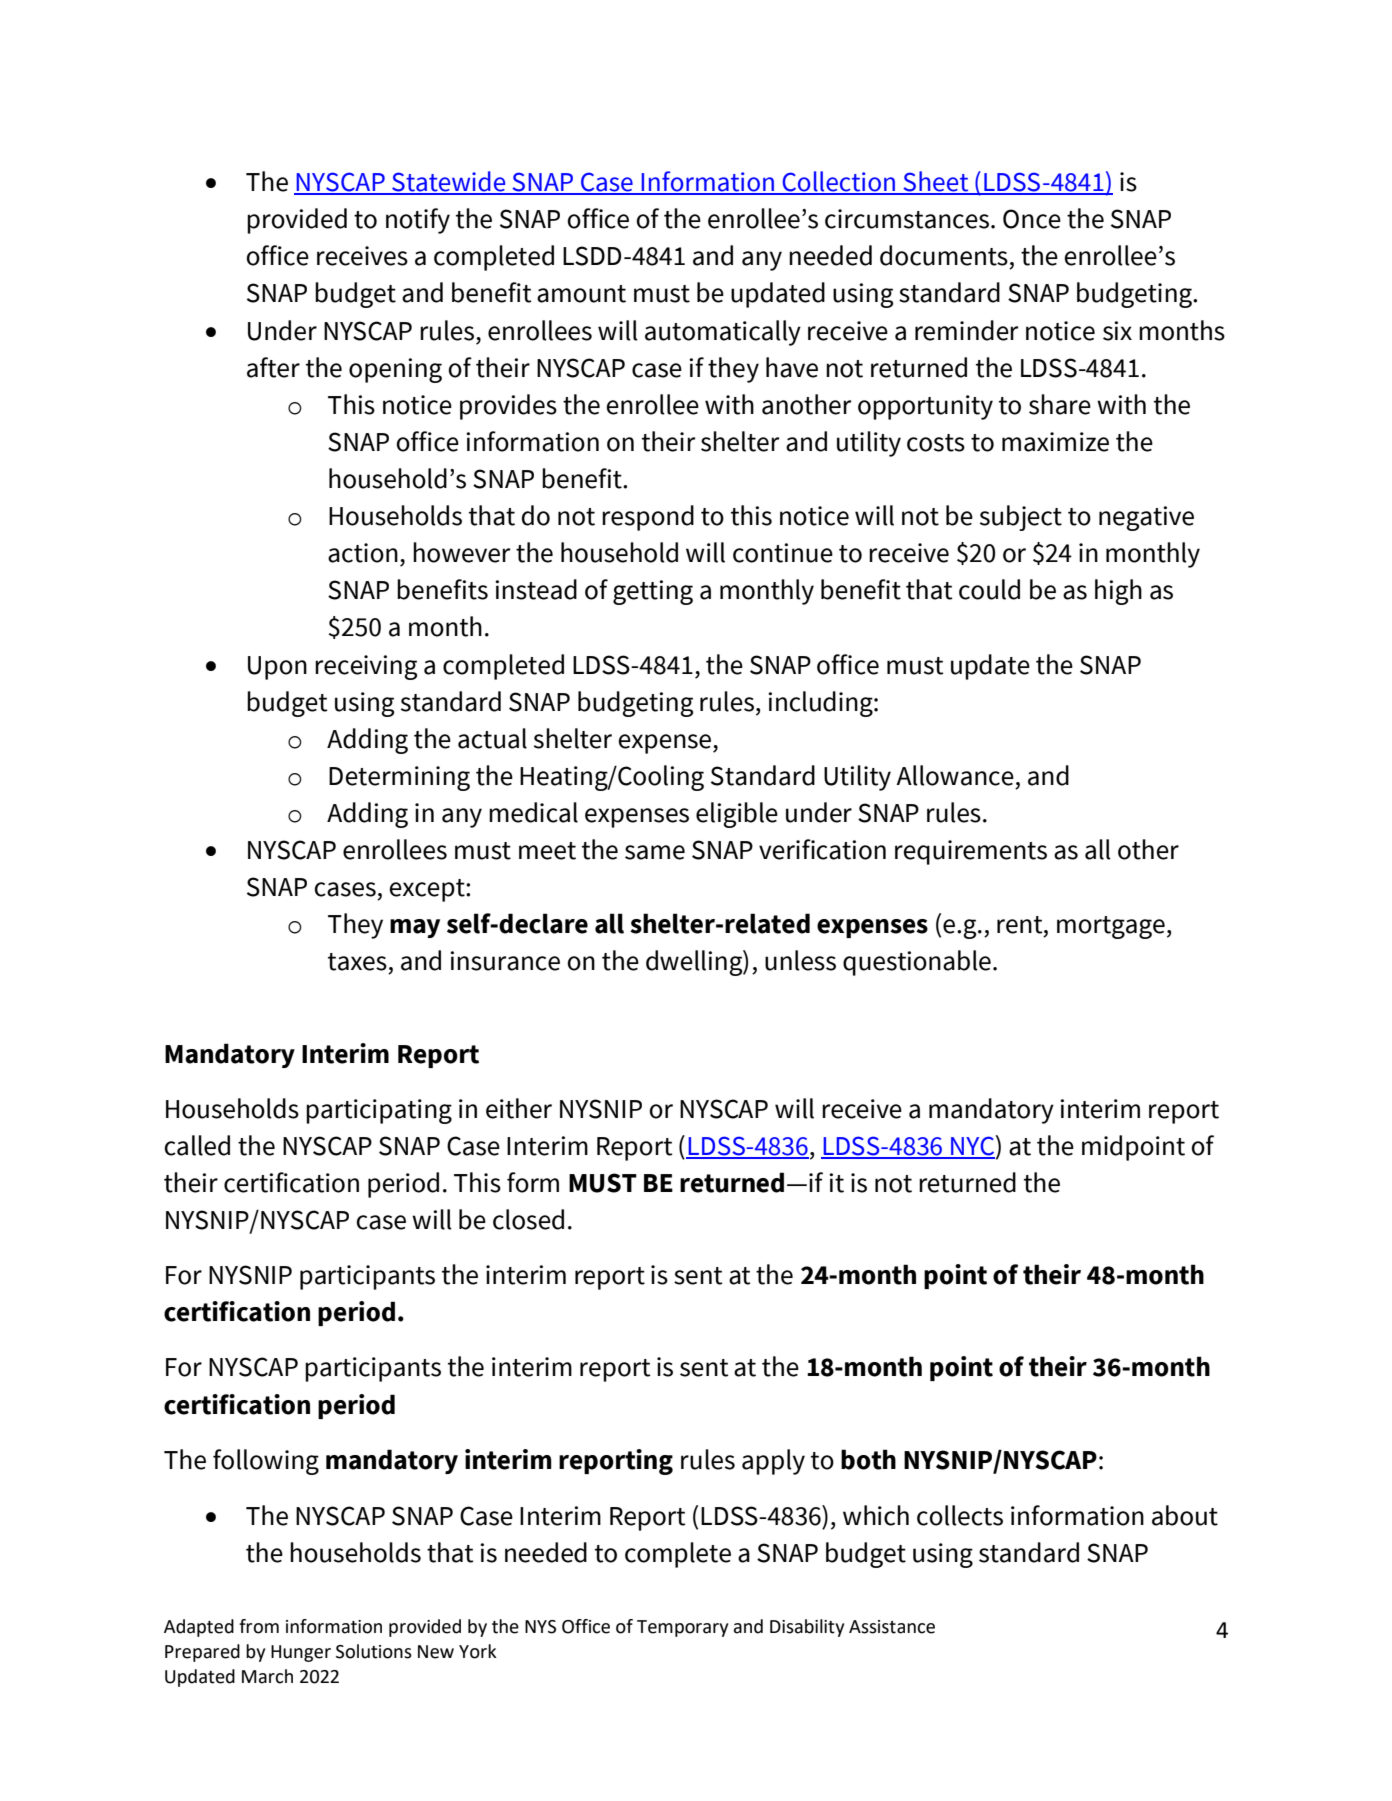  What do you see at coordinates (418, 221) in the page?
I see `notify` at bounding box center [418, 221].
